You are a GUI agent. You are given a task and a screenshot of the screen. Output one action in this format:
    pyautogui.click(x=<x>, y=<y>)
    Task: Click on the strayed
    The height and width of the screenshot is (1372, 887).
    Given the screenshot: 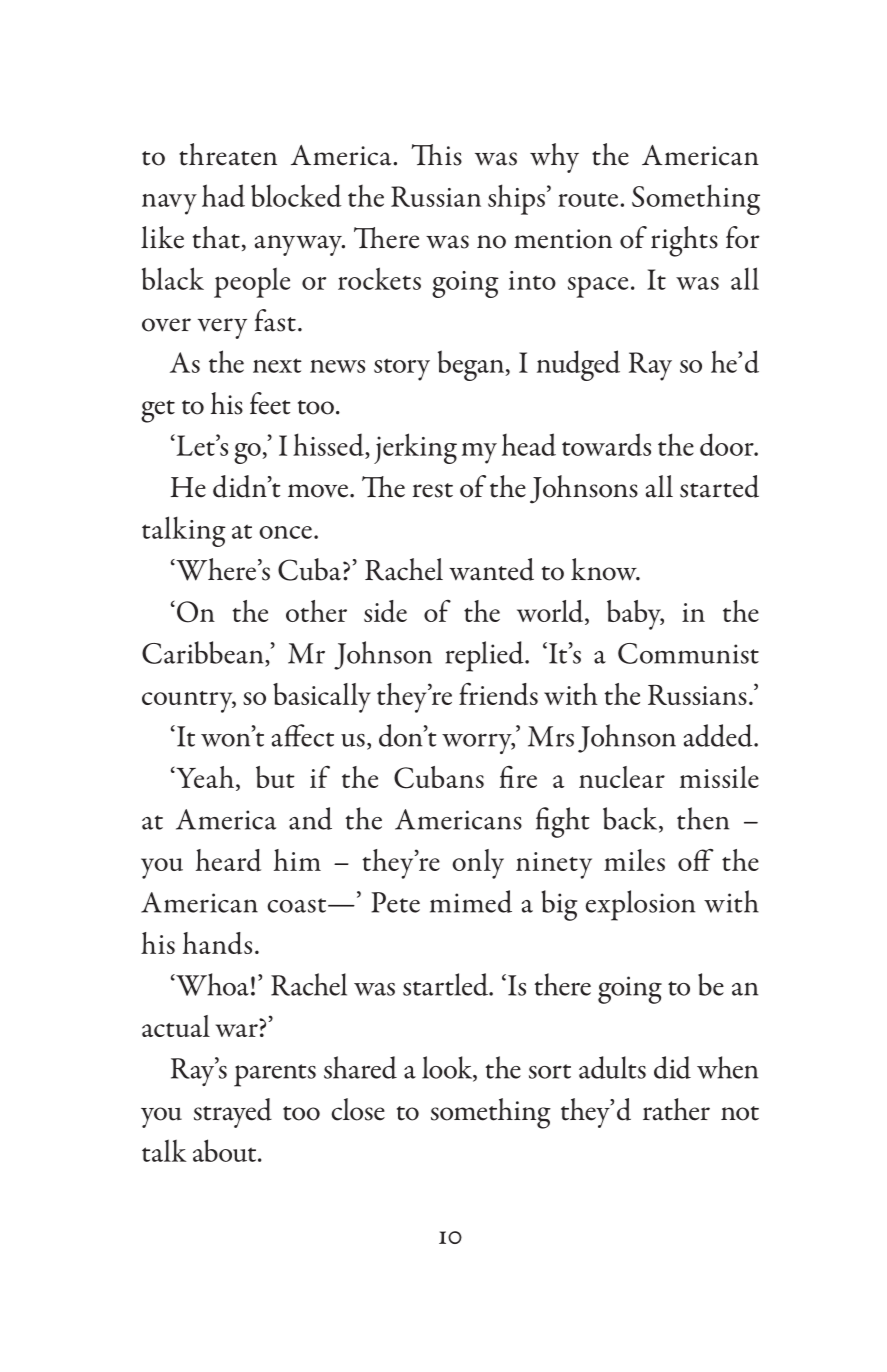 What is the action you would take?
    pyautogui.click(x=233, y=1113)
